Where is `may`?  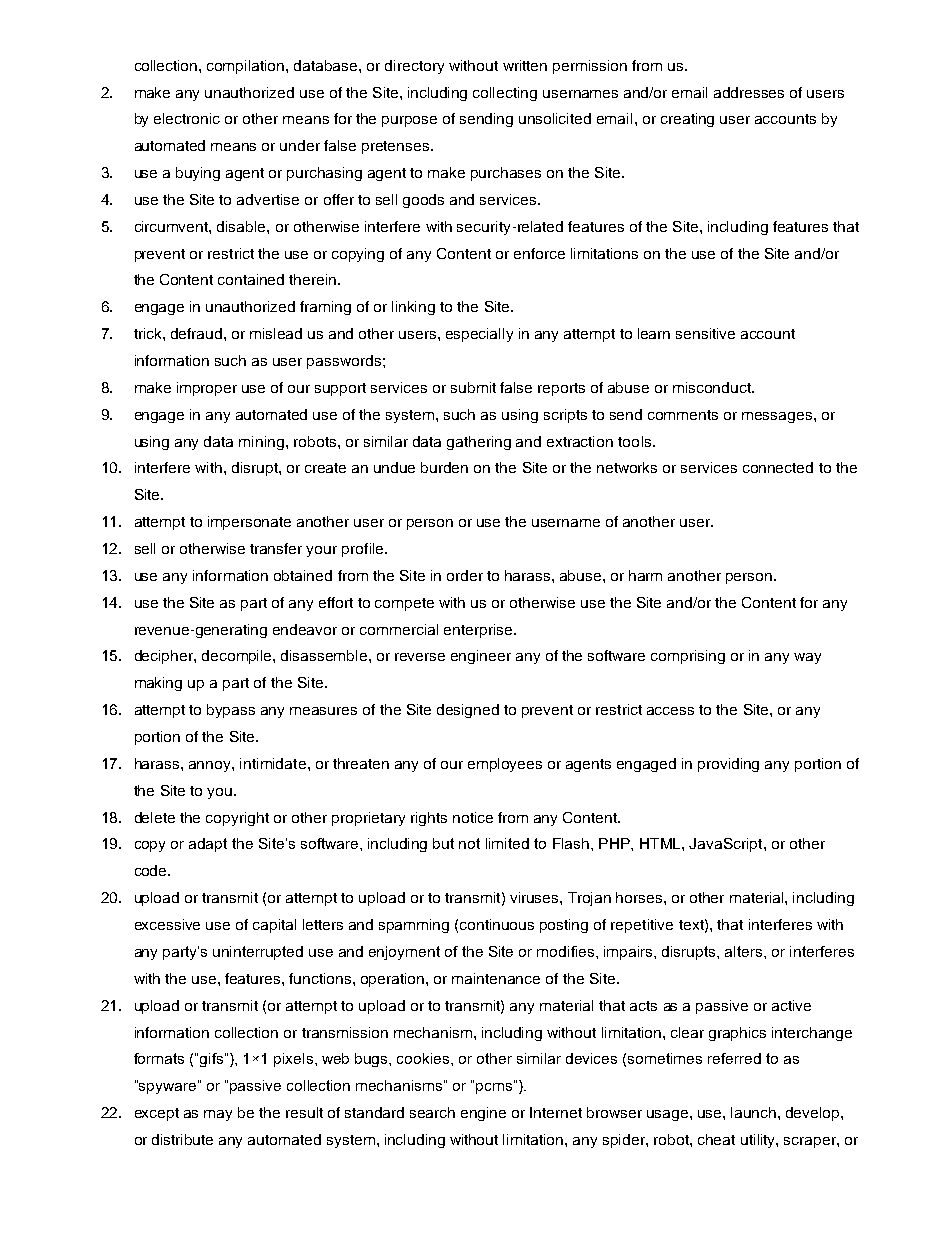 may is located at coordinates (218, 1115).
